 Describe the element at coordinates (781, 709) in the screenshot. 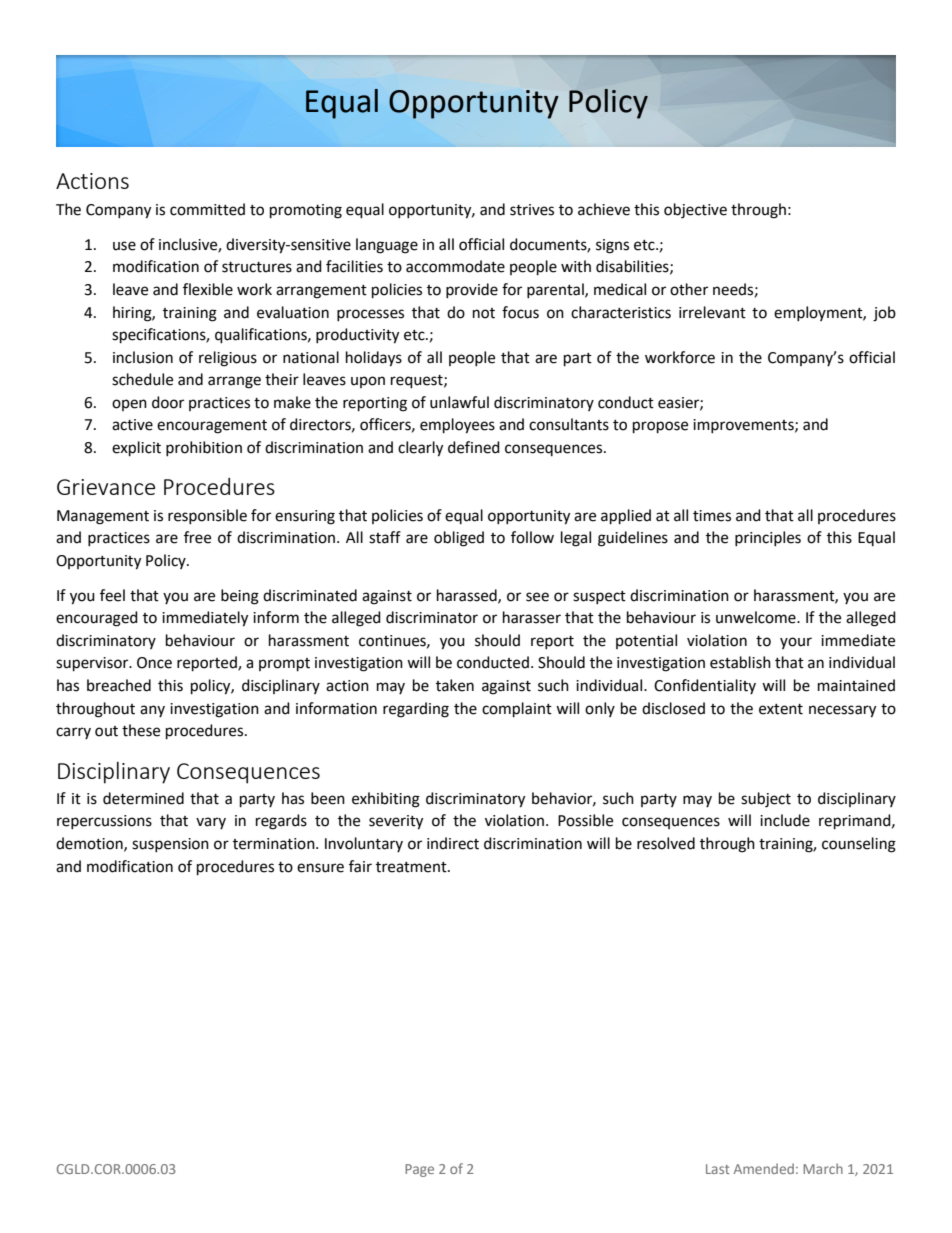

I see `extent` at that location.
